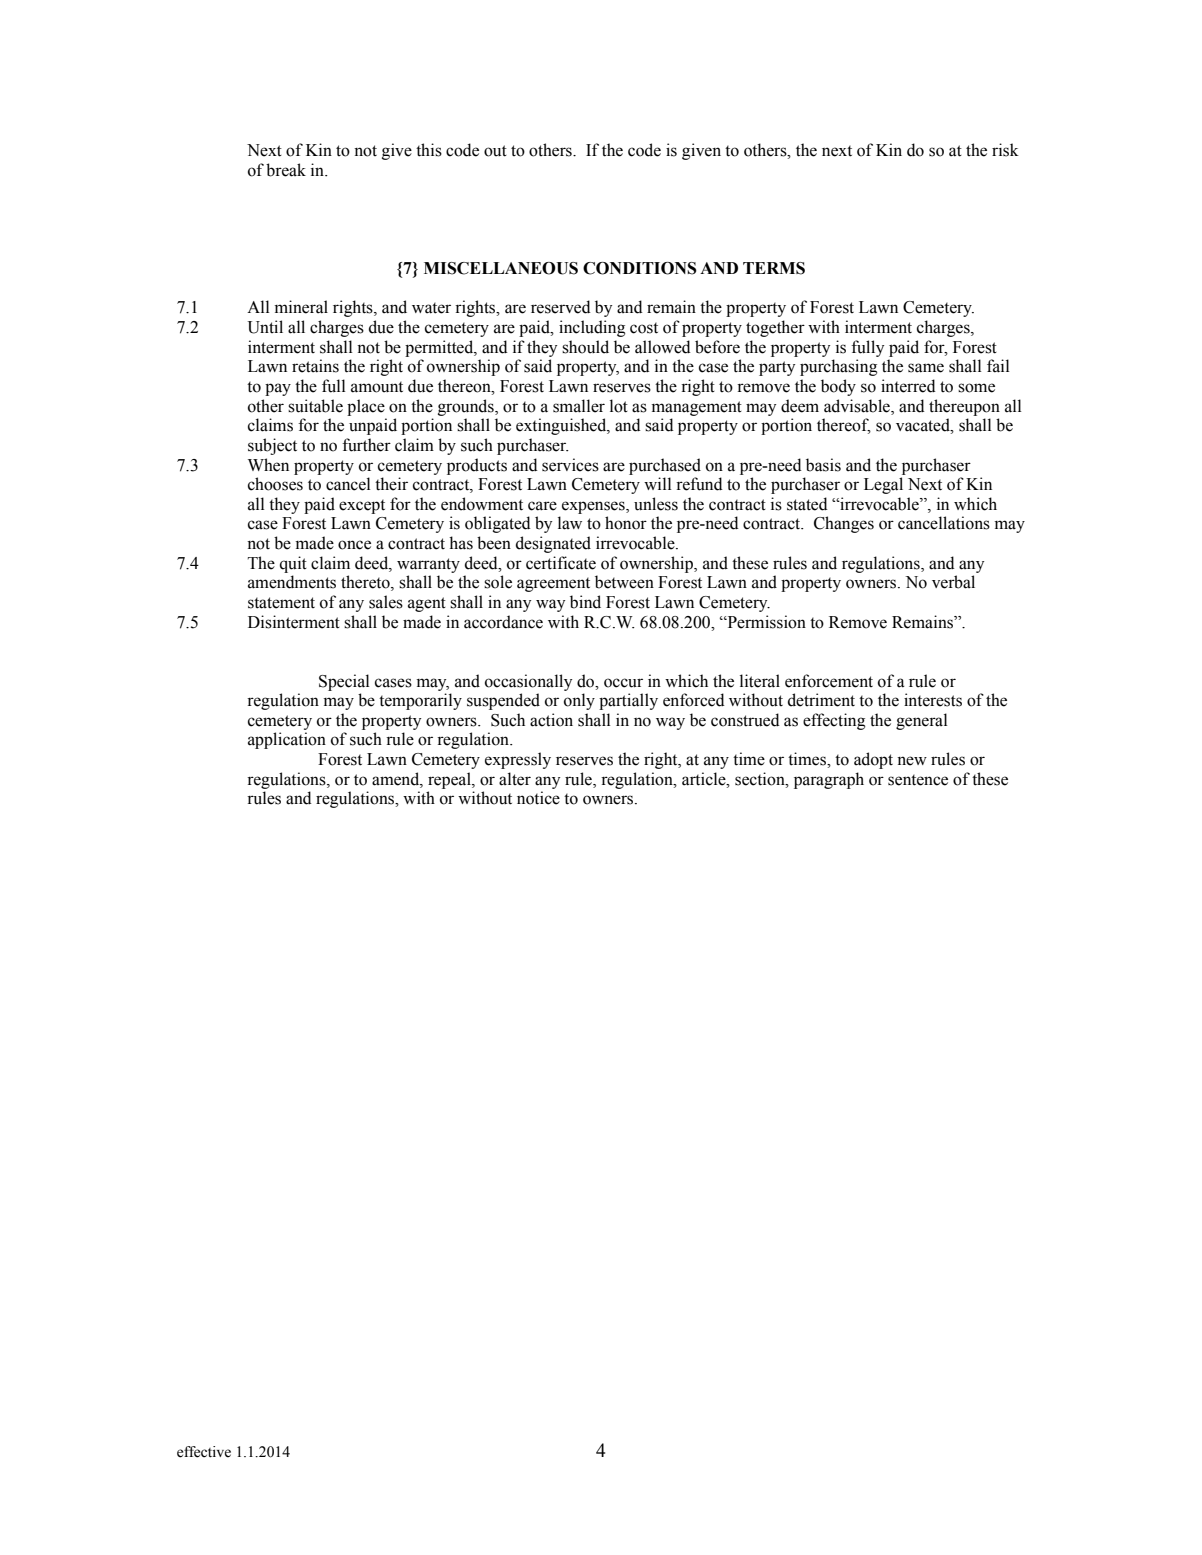 This screenshot has height=1555, width=1202. Describe the element at coordinates (287, 740) in the screenshot. I see `application` at that location.
